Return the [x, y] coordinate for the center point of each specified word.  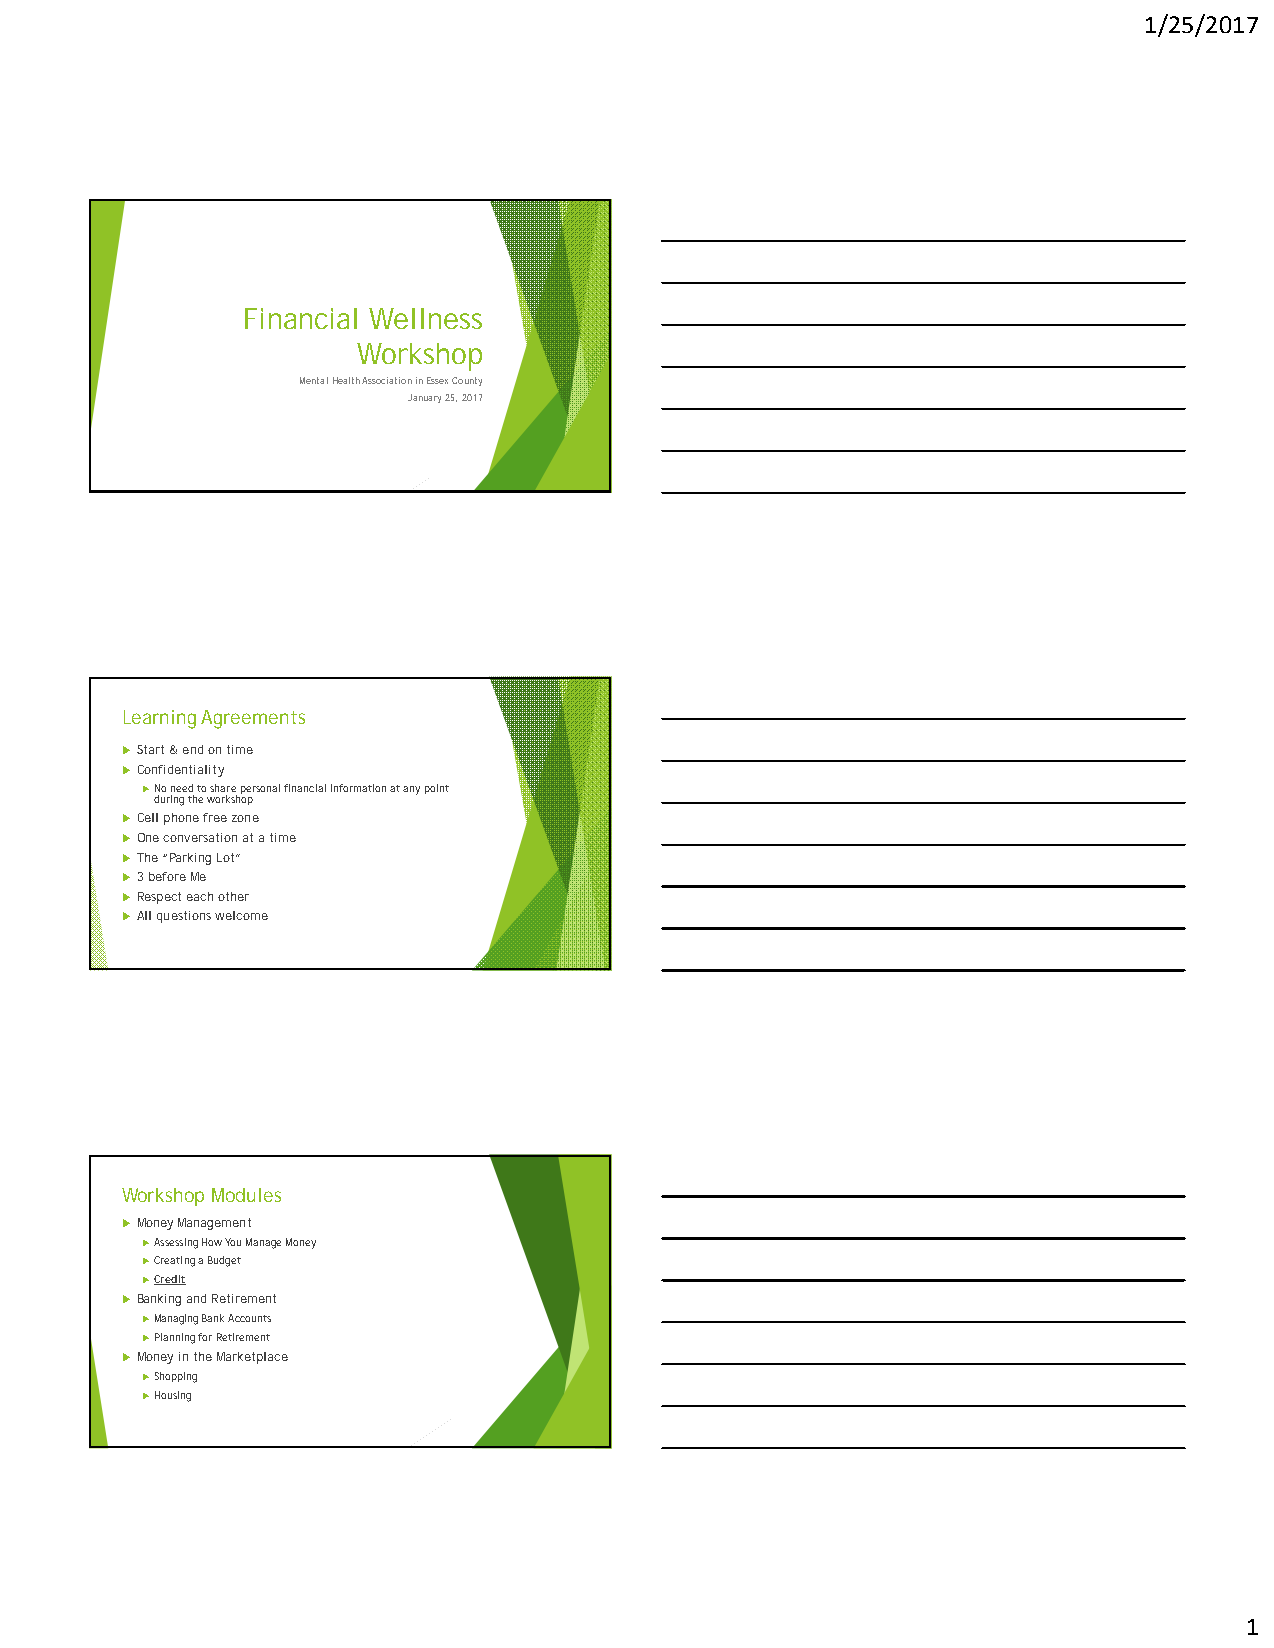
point [437, 789]
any [411, 790]
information [358, 788]
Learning [160, 719]
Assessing [176, 1243]
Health [346, 380]
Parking [190, 859]
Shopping [176, 1377]
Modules [246, 1195]
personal [260, 789]
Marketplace [252, 1358]
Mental [314, 380]
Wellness [425, 318]
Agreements [253, 719]
